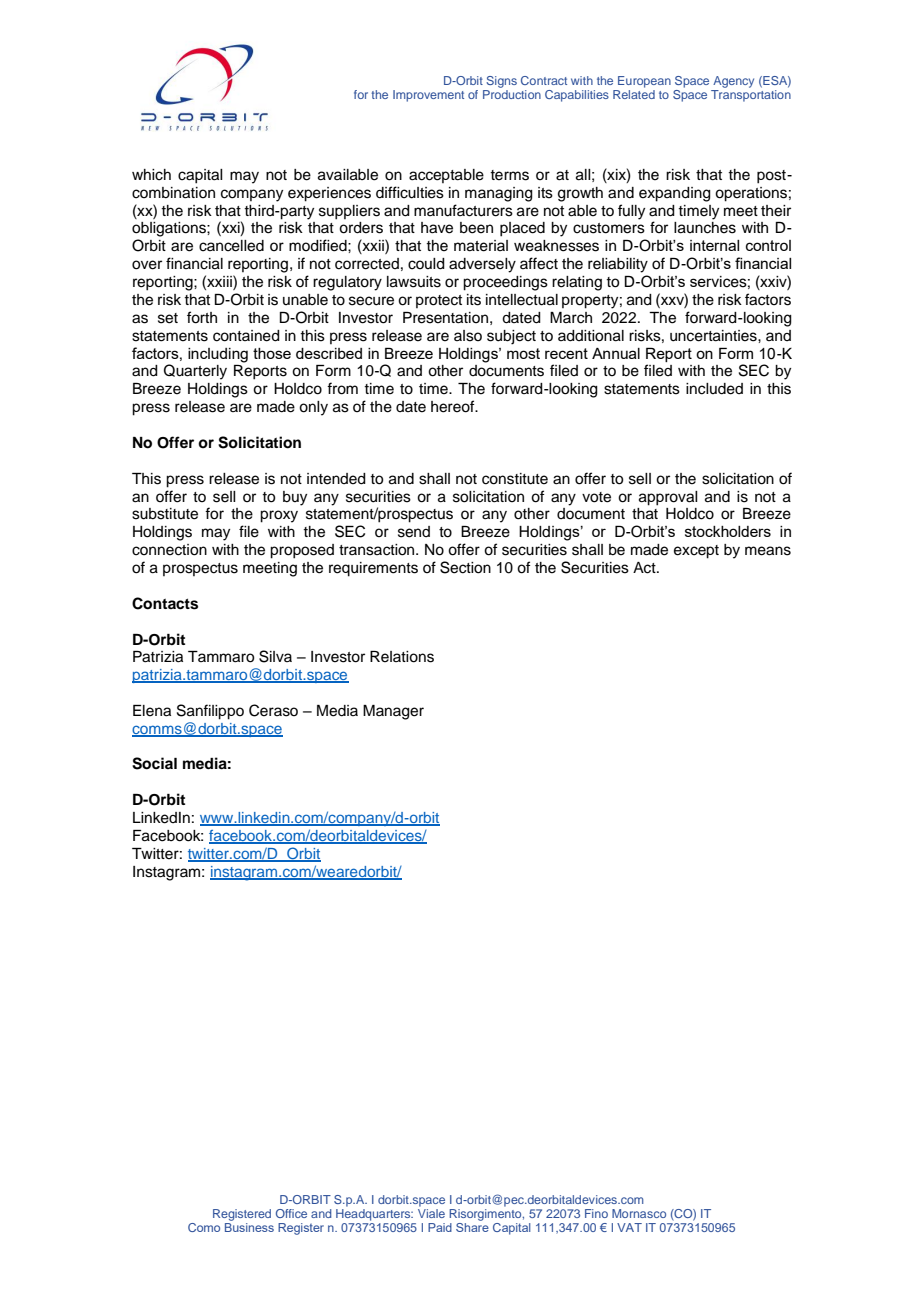 Image resolution: width=924 pixels, height=1308 pixels. What do you see at coordinates (151, 175) in the screenshot?
I see `which` at bounding box center [151, 175].
